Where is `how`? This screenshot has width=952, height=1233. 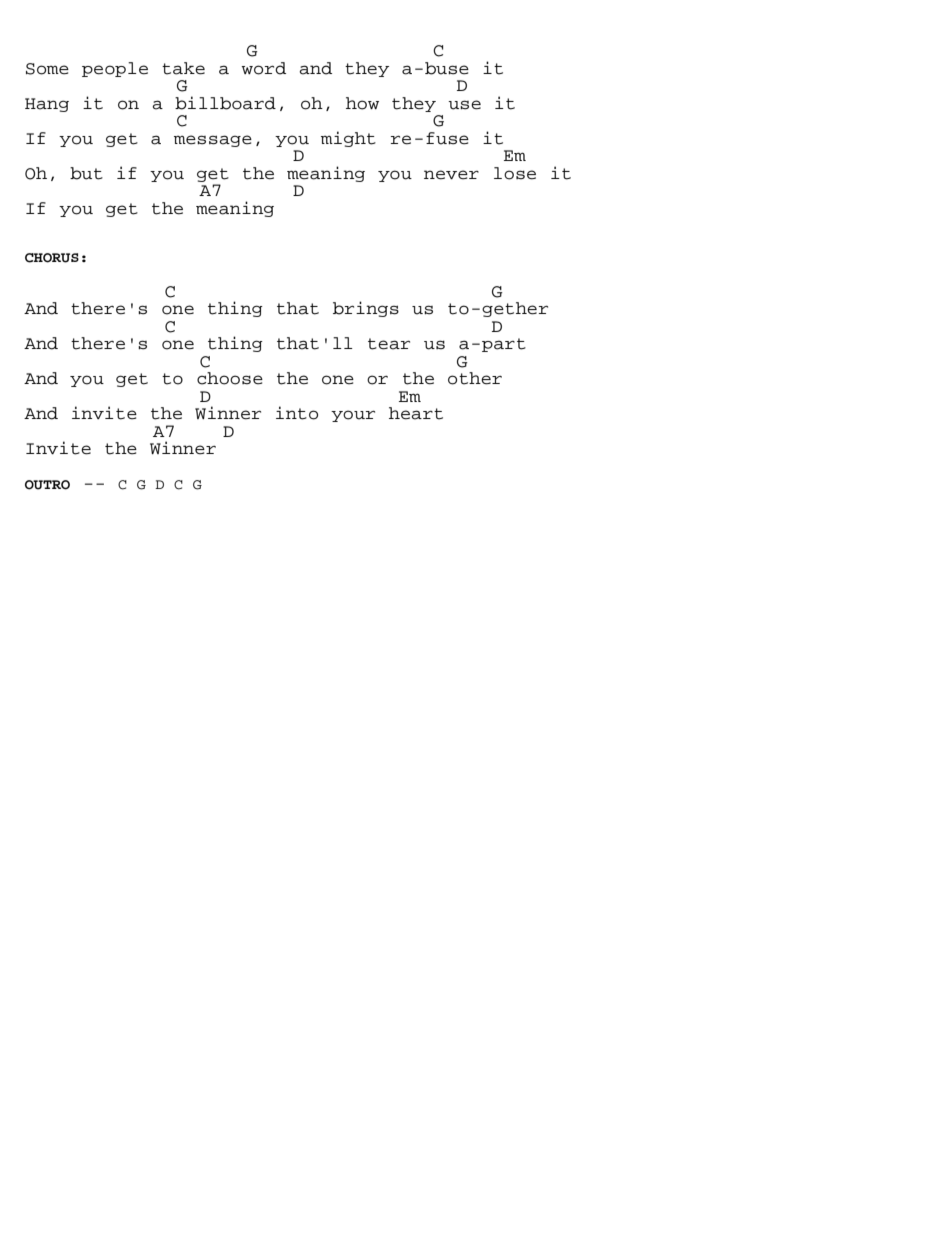
how is located at coordinates (362, 103).
